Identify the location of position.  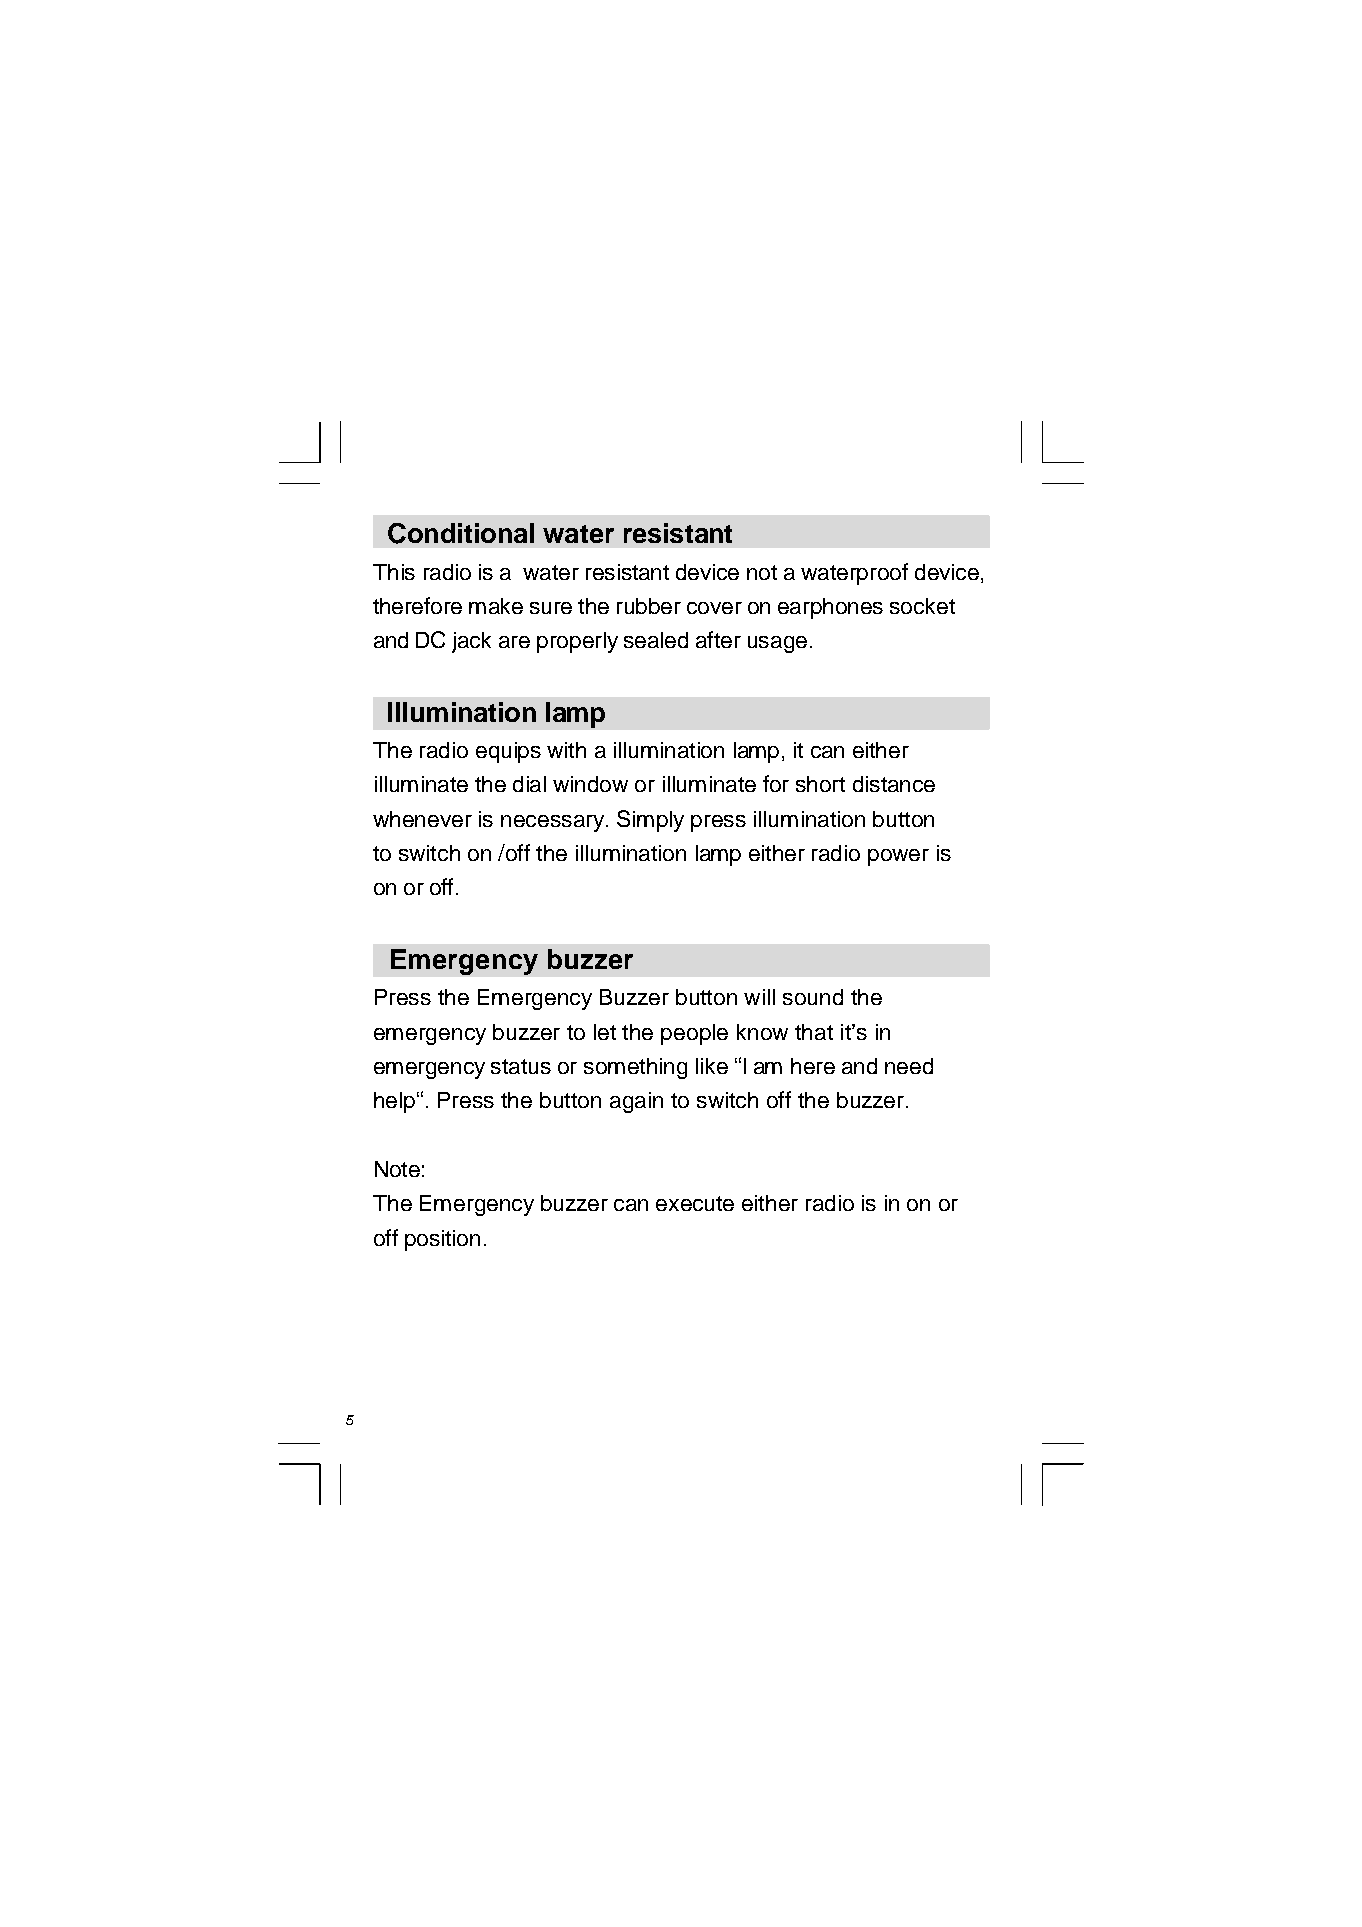
(442, 1240).
